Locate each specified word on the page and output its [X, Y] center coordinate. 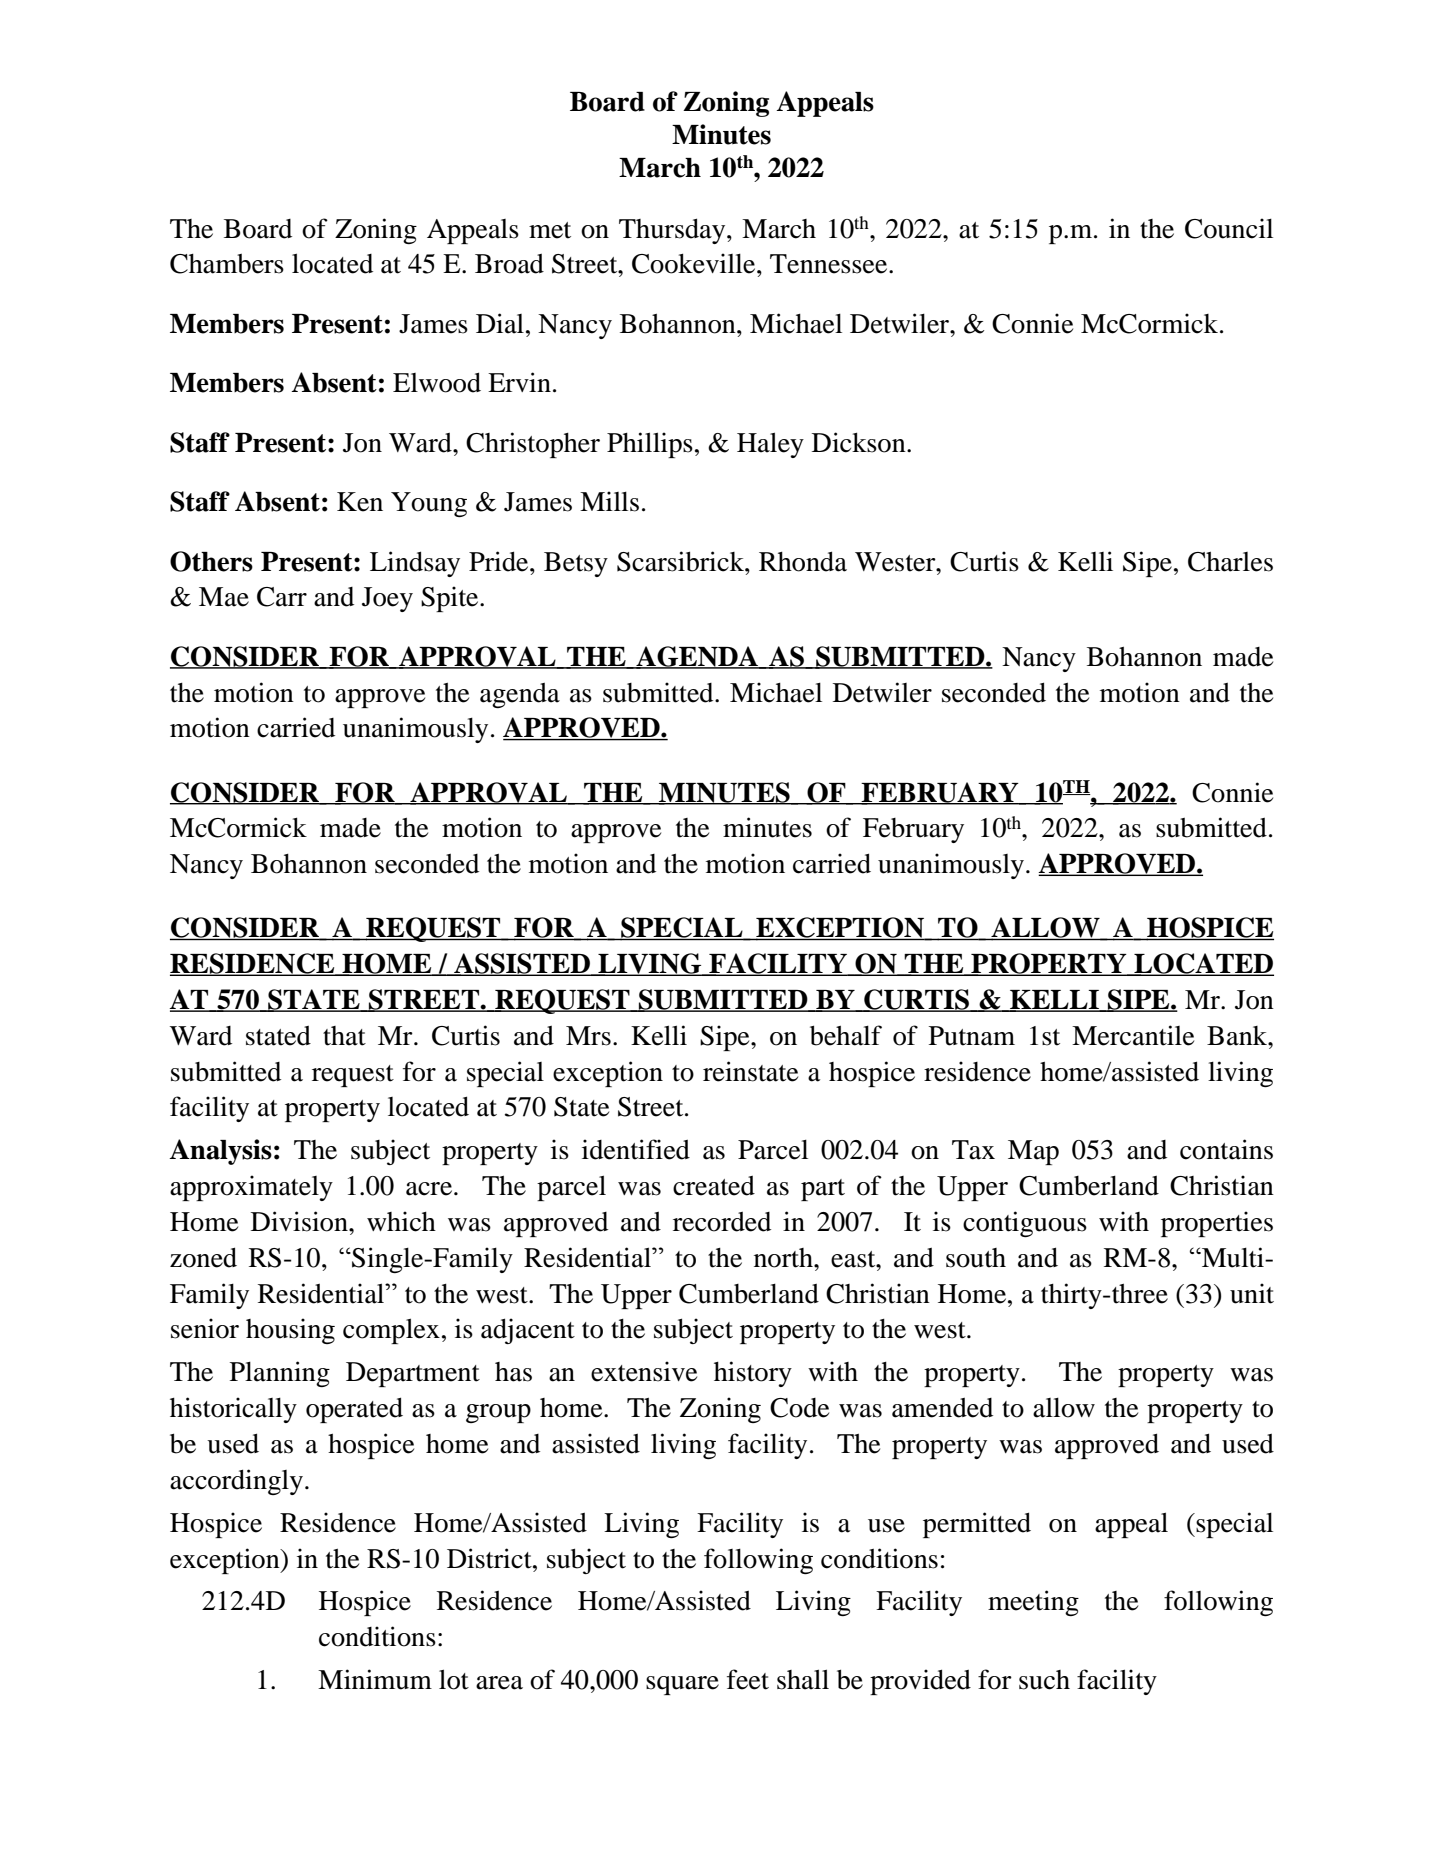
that [344, 1036]
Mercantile [1133, 1035]
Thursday [673, 231]
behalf [846, 1035]
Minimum [375, 1679]
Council [1229, 228]
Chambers [227, 264]
